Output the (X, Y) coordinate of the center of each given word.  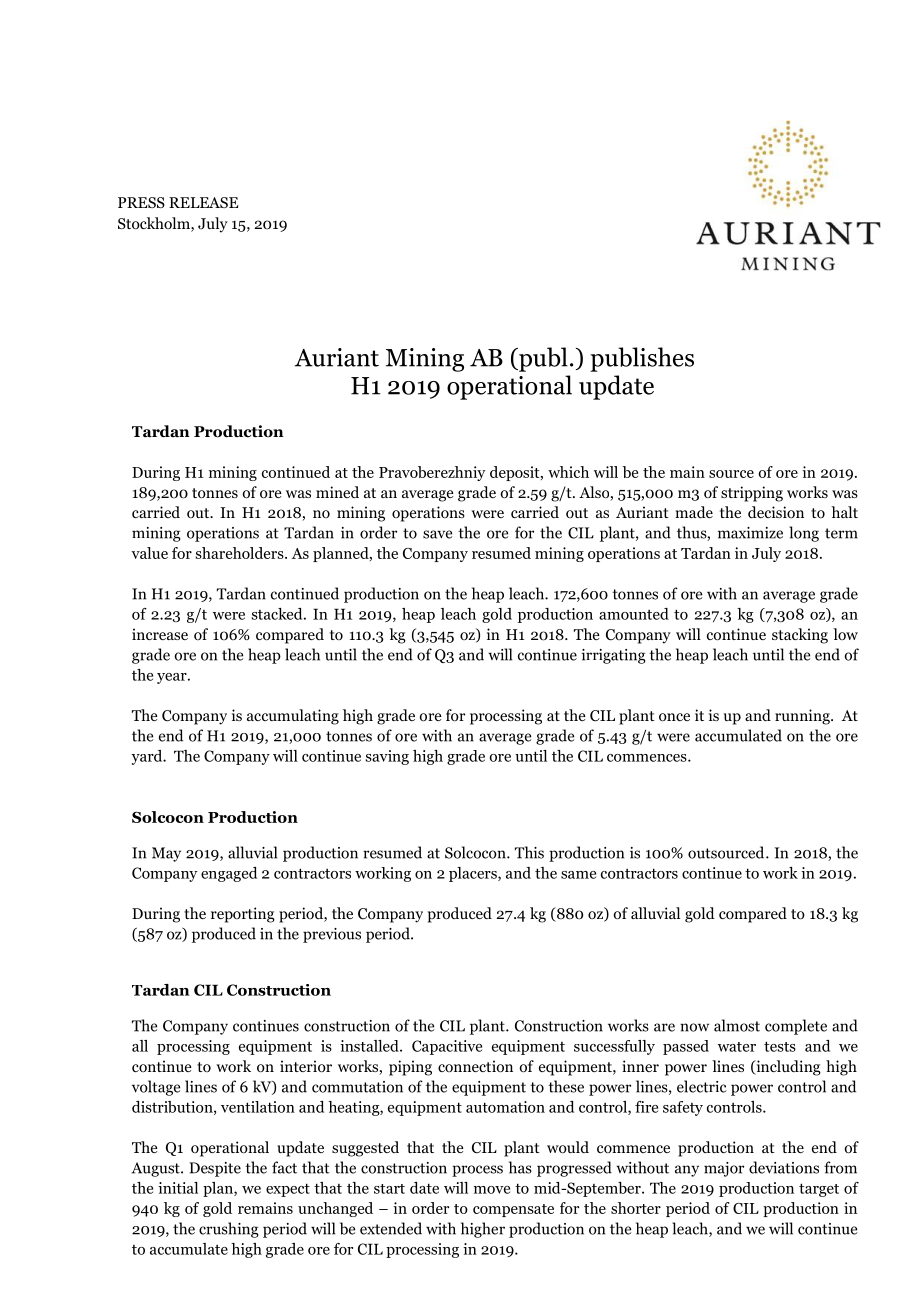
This (529, 852)
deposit (516, 473)
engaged (229, 874)
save (437, 534)
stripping (752, 494)
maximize (750, 533)
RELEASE (203, 202)
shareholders (241, 553)
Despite (215, 1169)
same (578, 875)
